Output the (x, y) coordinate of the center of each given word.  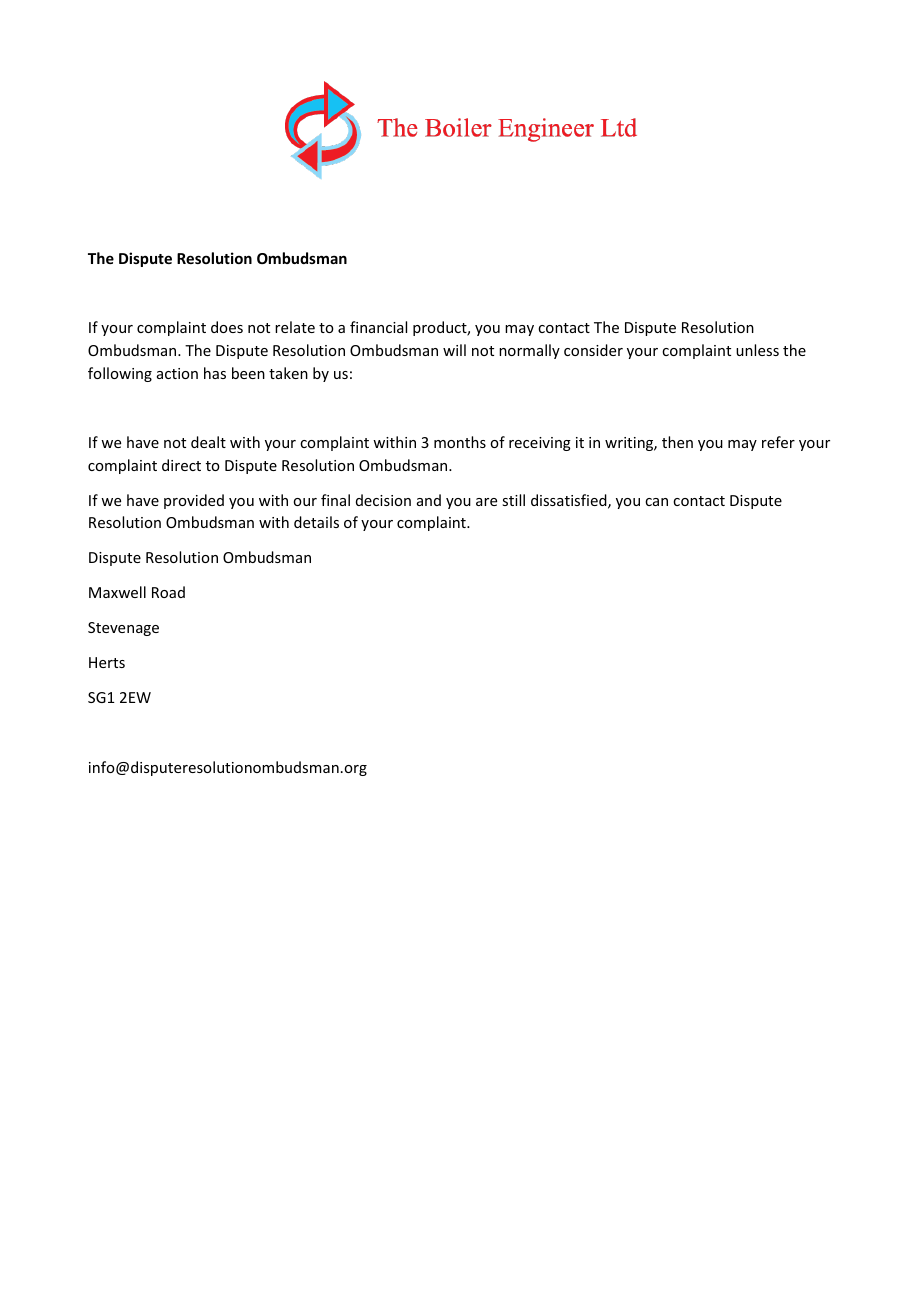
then (677, 442)
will (454, 350)
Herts (107, 662)
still (513, 500)
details (316, 522)
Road (168, 592)
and (429, 500)
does (227, 327)
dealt (208, 442)
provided (194, 501)
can (656, 502)
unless (757, 350)
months (460, 442)
